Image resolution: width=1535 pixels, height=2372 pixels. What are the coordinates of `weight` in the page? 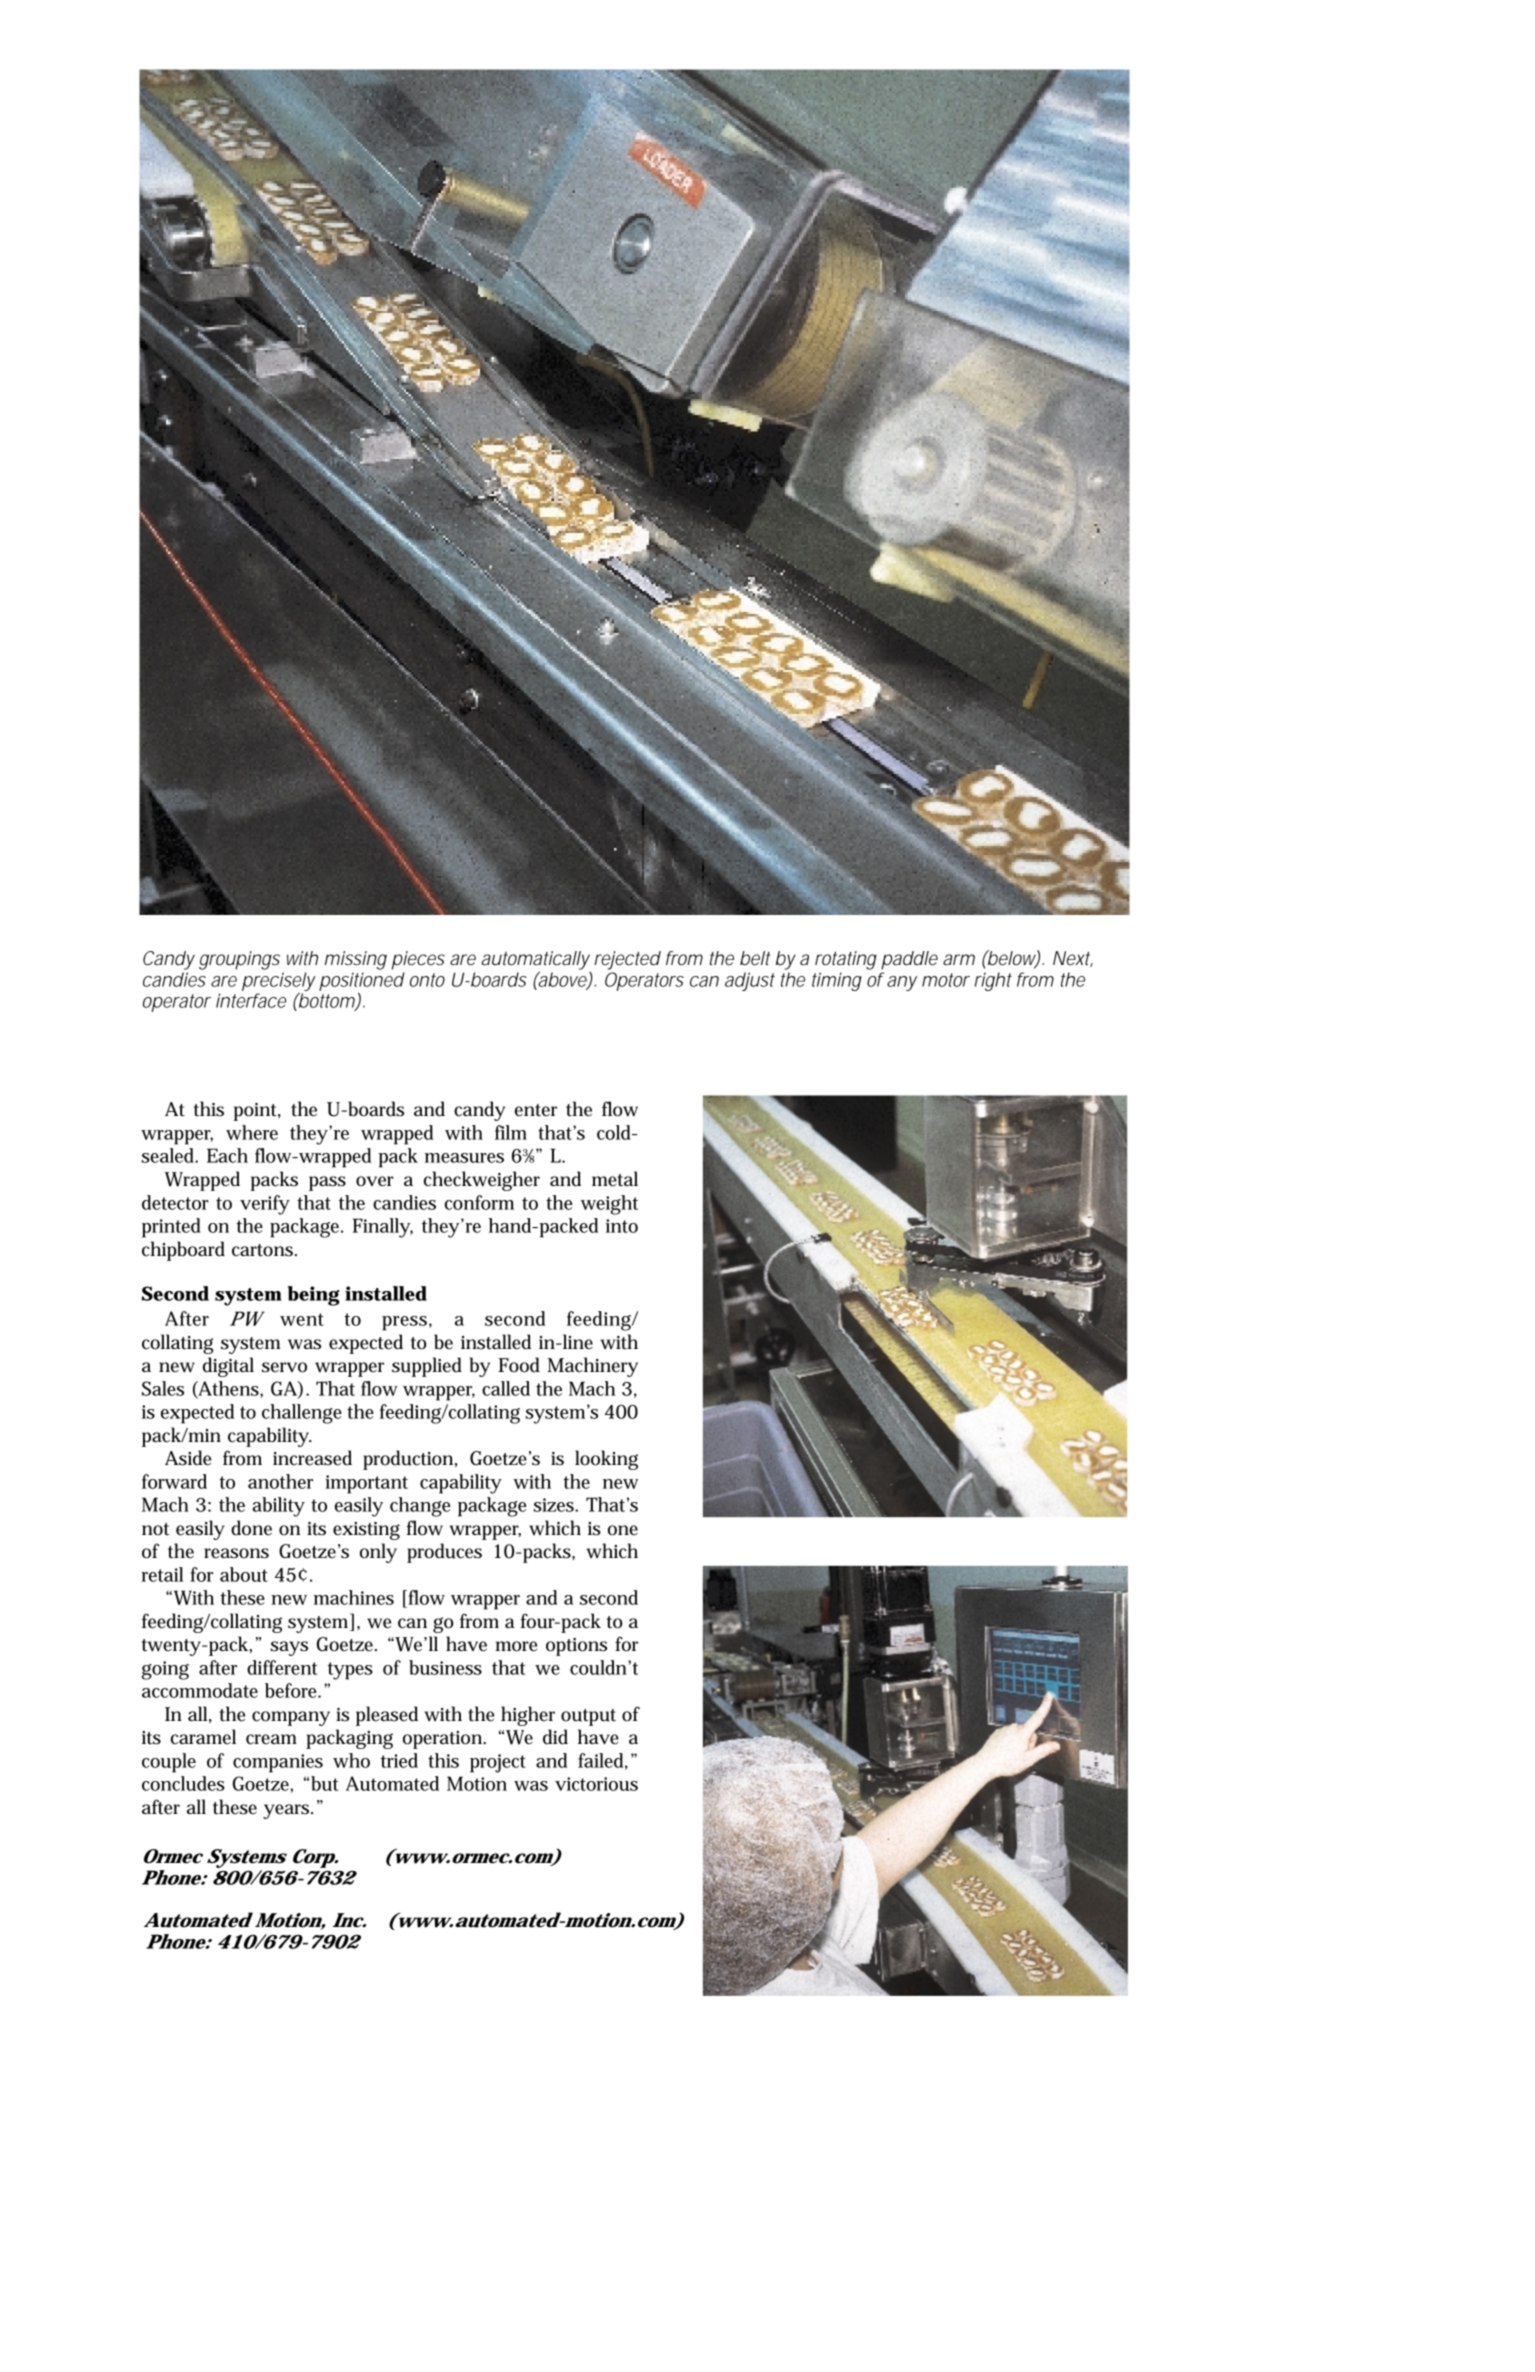 It's located at (609, 1205).
